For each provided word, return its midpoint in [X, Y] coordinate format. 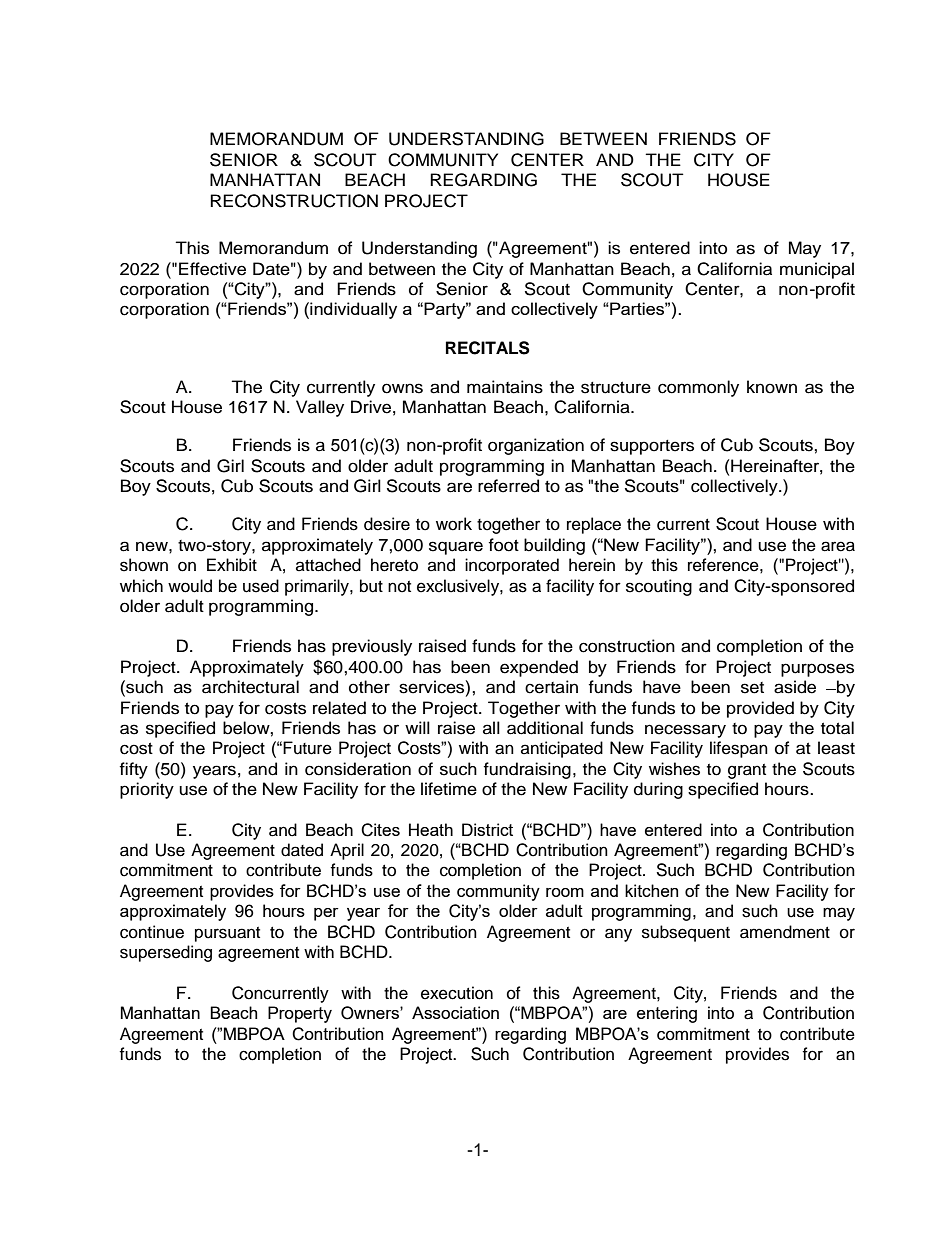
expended [539, 668]
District [487, 829]
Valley [320, 408]
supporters [652, 447]
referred [508, 486]
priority [147, 790]
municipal [817, 270]
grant [747, 771]
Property [300, 1014]
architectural [250, 687]
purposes [817, 670]
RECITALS [488, 348]
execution [457, 993]
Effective [212, 269]
